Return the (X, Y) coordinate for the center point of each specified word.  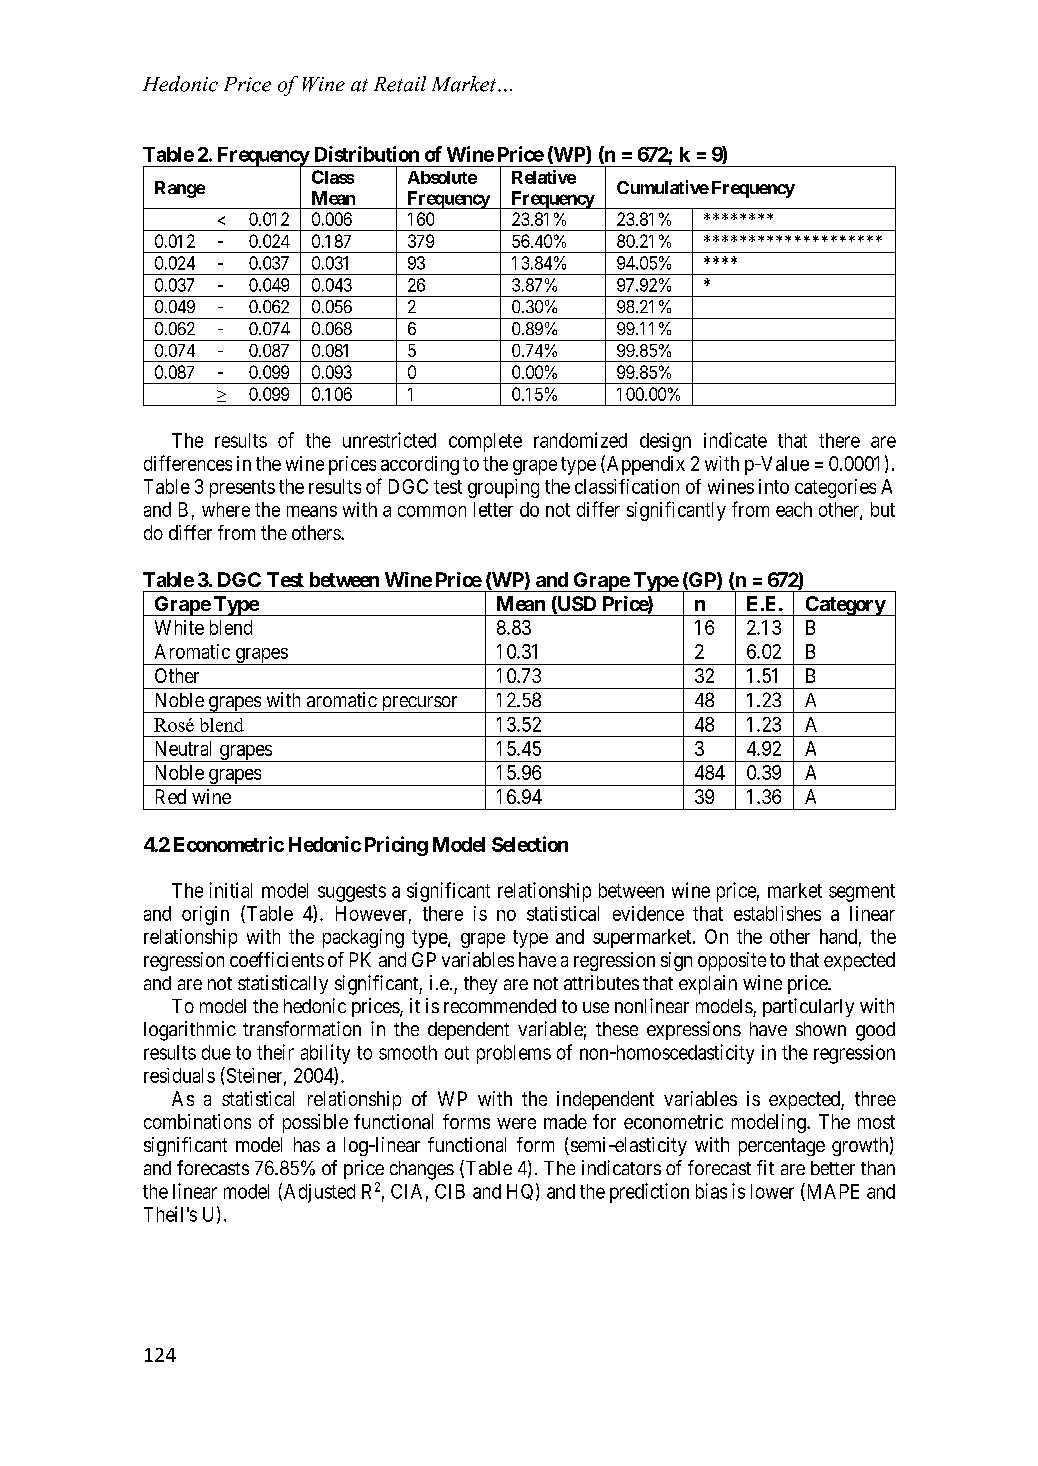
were (516, 1123)
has (307, 1144)
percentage (782, 1147)
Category (844, 606)
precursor (419, 704)
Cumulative (663, 187)
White (179, 627)
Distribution (367, 154)
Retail (400, 84)
